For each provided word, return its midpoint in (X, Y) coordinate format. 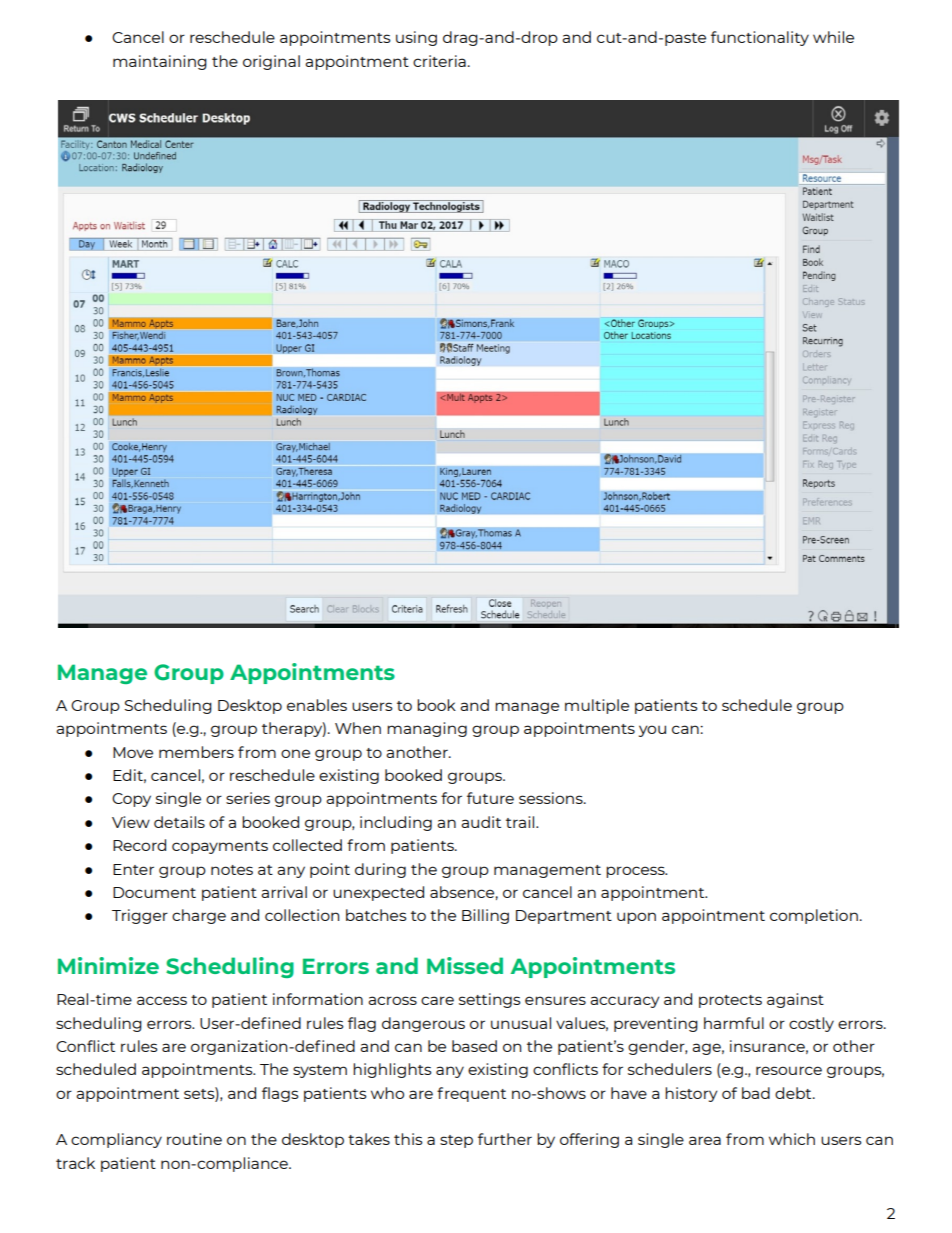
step (456, 1141)
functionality (760, 38)
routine (194, 1139)
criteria (439, 61)
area (705, 1140)
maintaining (160, 62)
